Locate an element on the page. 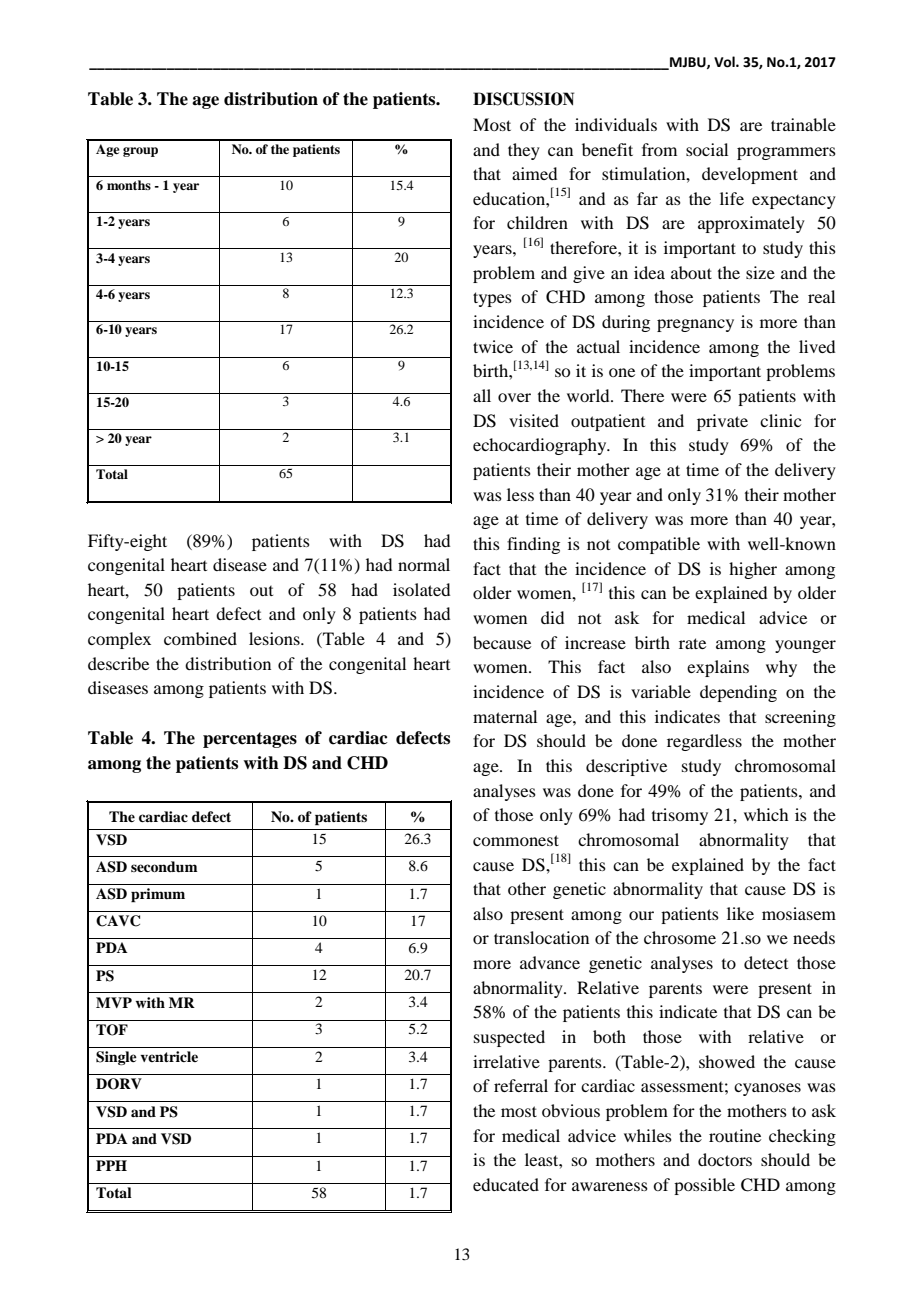 Image resolution: width=924 pixels, height=1308 pixels. group is located at coordinates (140, 152).
